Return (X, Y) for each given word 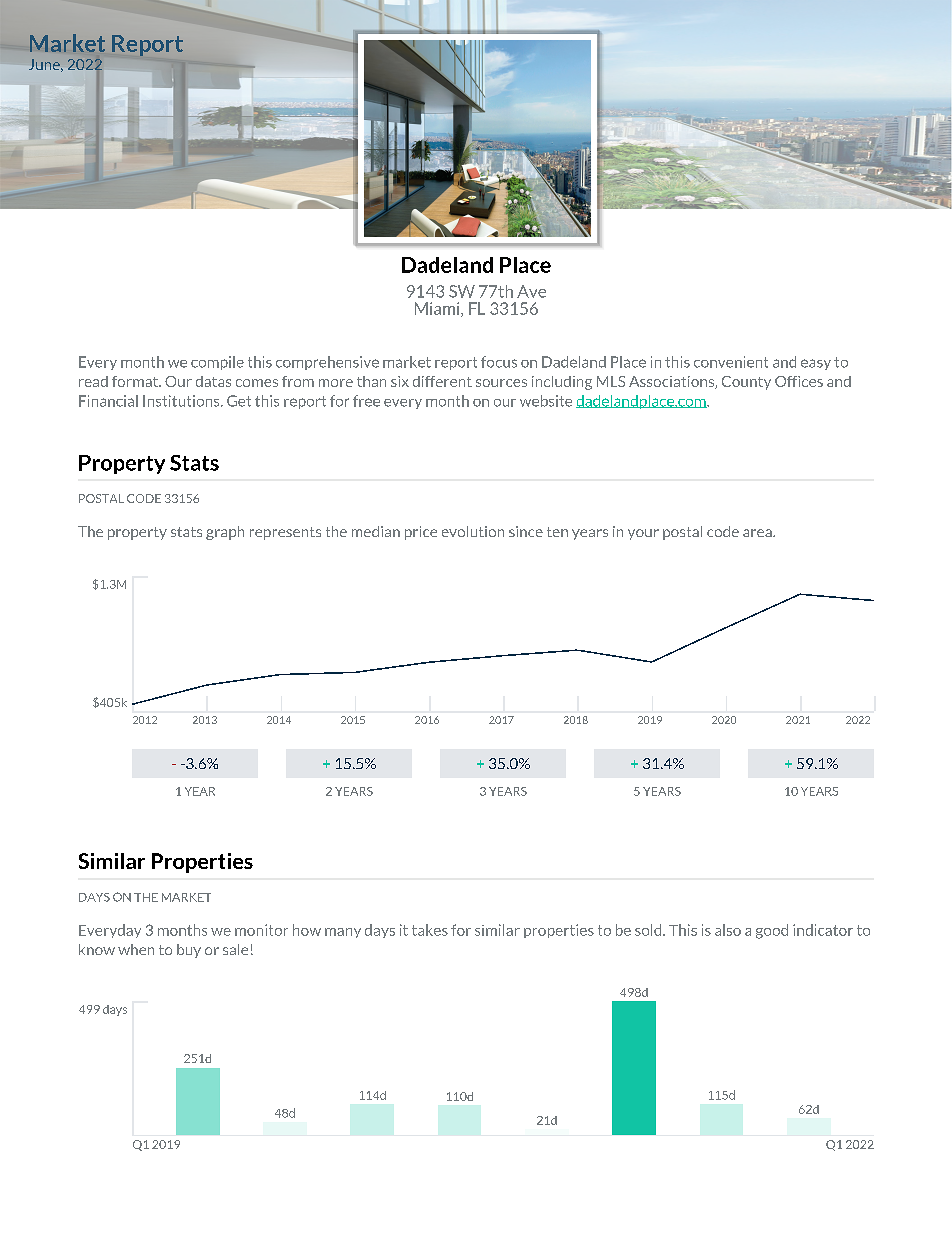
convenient (731, 362)
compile (217, 363)
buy (189, 951)
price (421, 533)
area (758, 533)
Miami (438, 309)
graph (225, 533)
